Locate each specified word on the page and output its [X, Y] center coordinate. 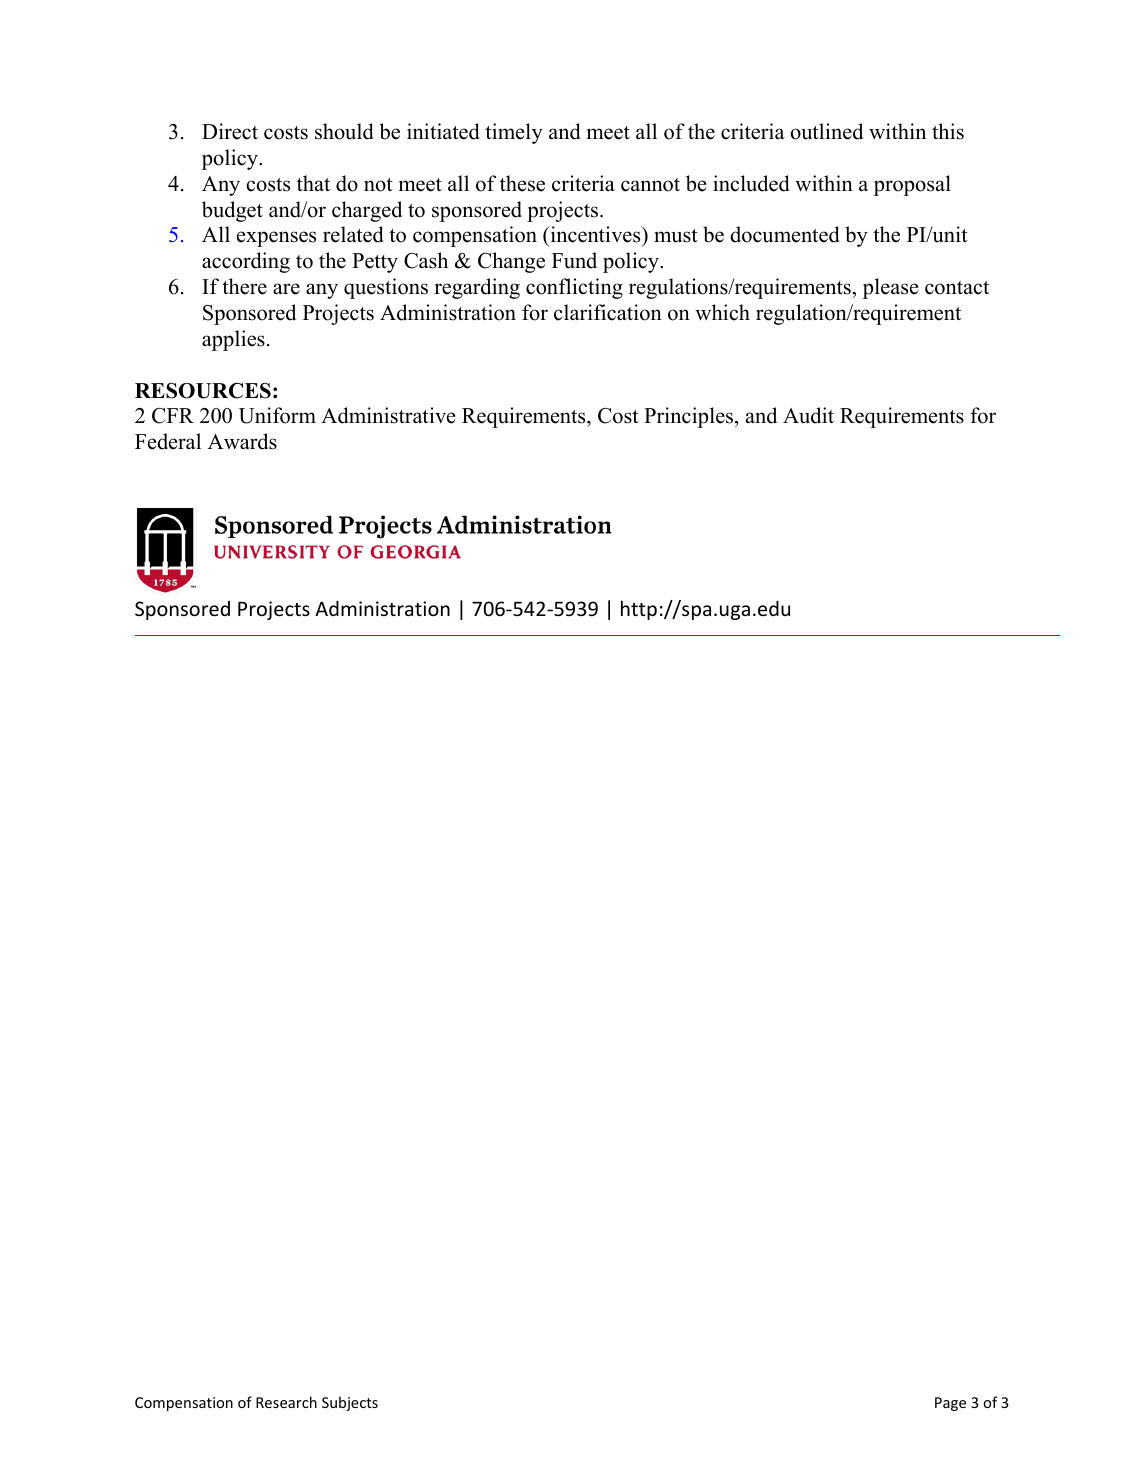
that [313, 183]
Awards [242, 441]
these [522, 183]
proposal [912, 185]
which [722, 312]
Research [286, 1402]
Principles [690, 417]
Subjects [350, 1403]
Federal [168, 441]
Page [950, 1404]
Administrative [388, 415]
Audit [808, 415]
